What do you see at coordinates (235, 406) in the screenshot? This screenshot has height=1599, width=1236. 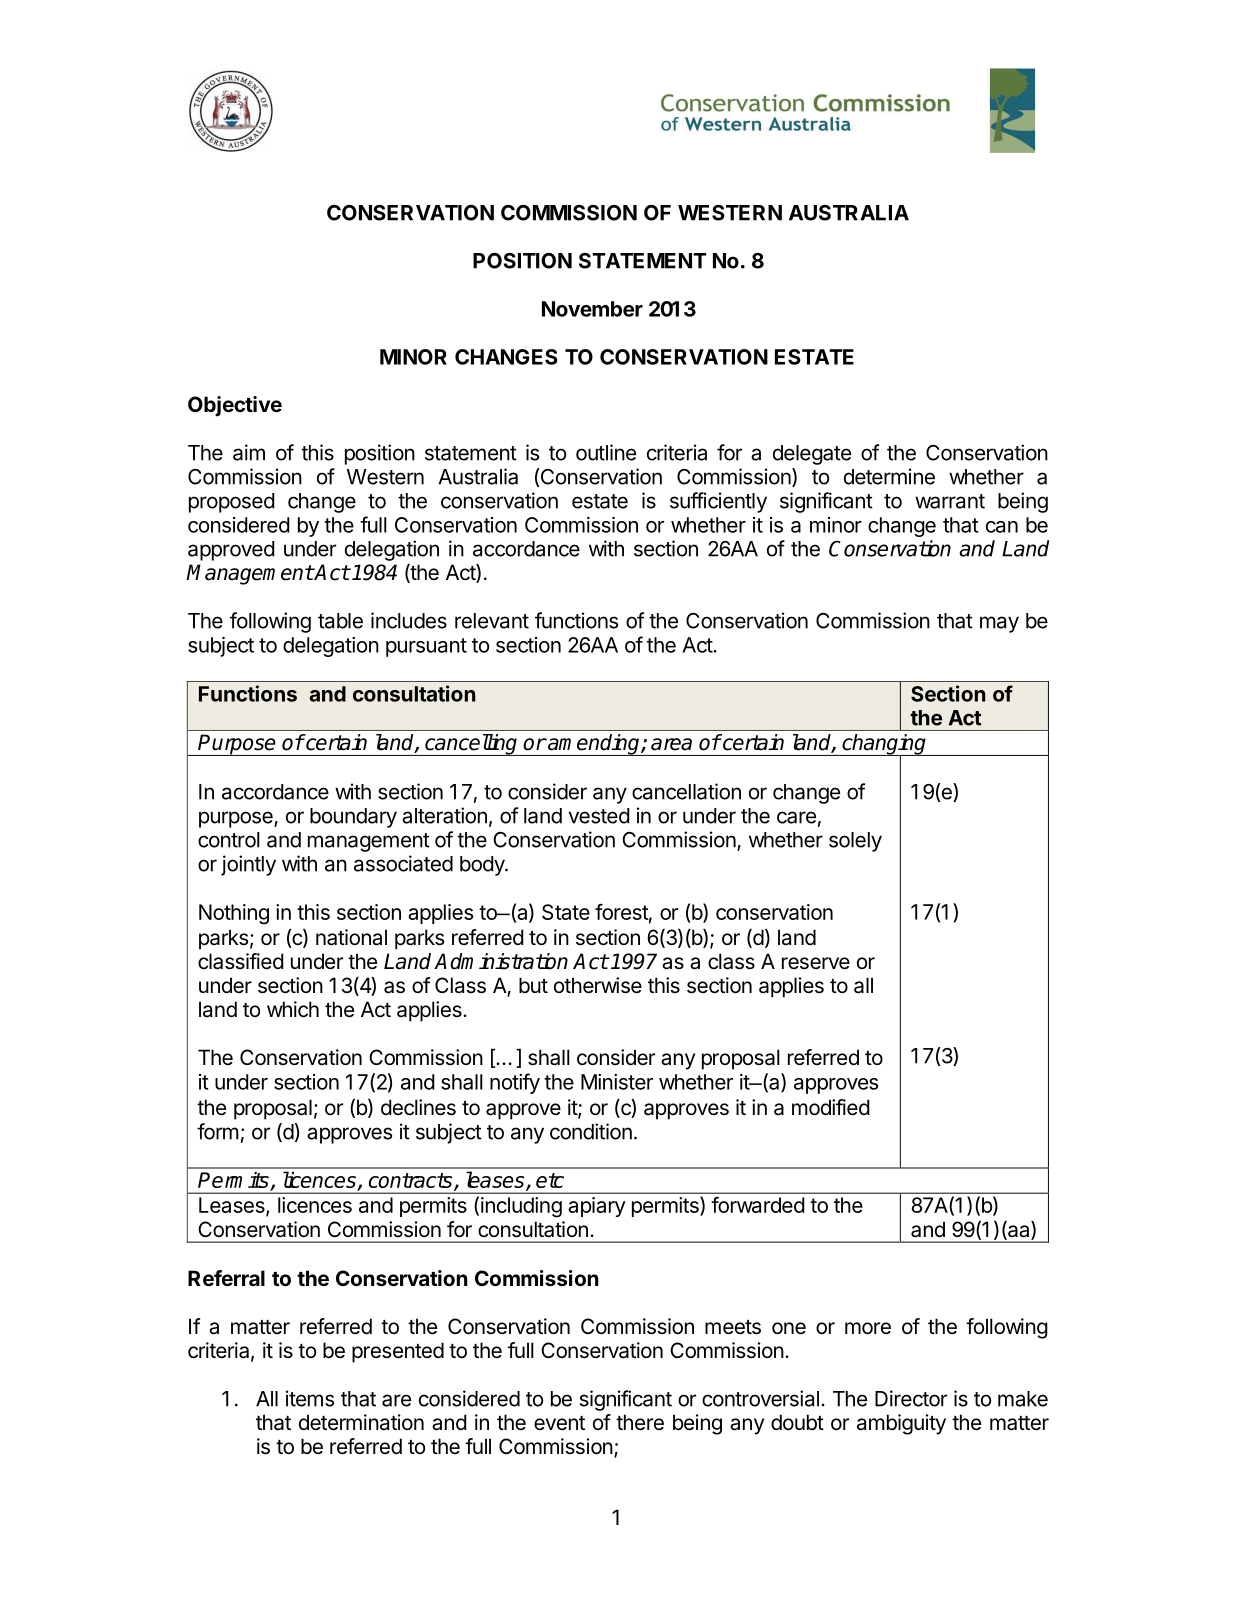 I see `Objective` at bounding box center [235, 406].
